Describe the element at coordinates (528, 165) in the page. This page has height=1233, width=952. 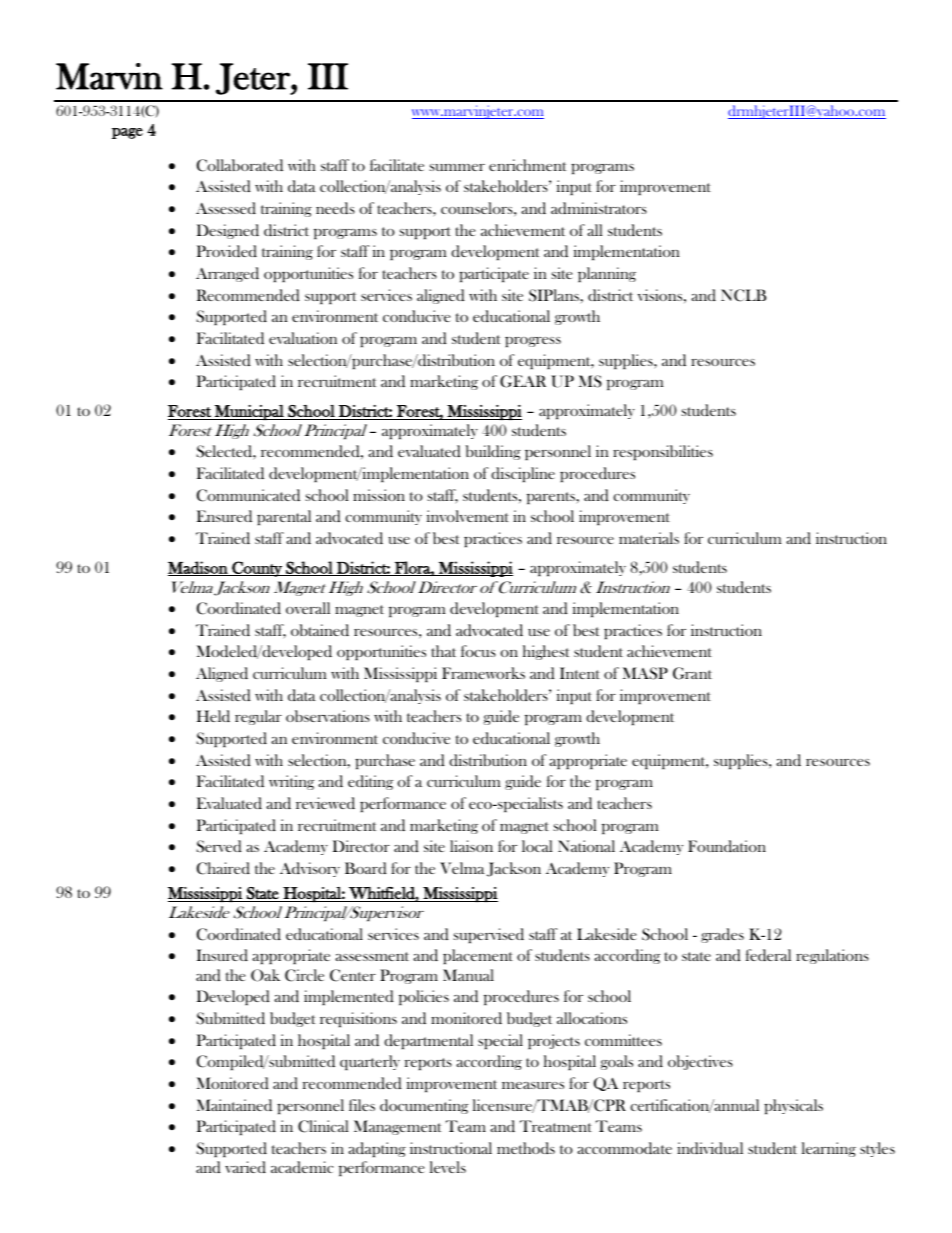
I see `enrichment` at that location.
